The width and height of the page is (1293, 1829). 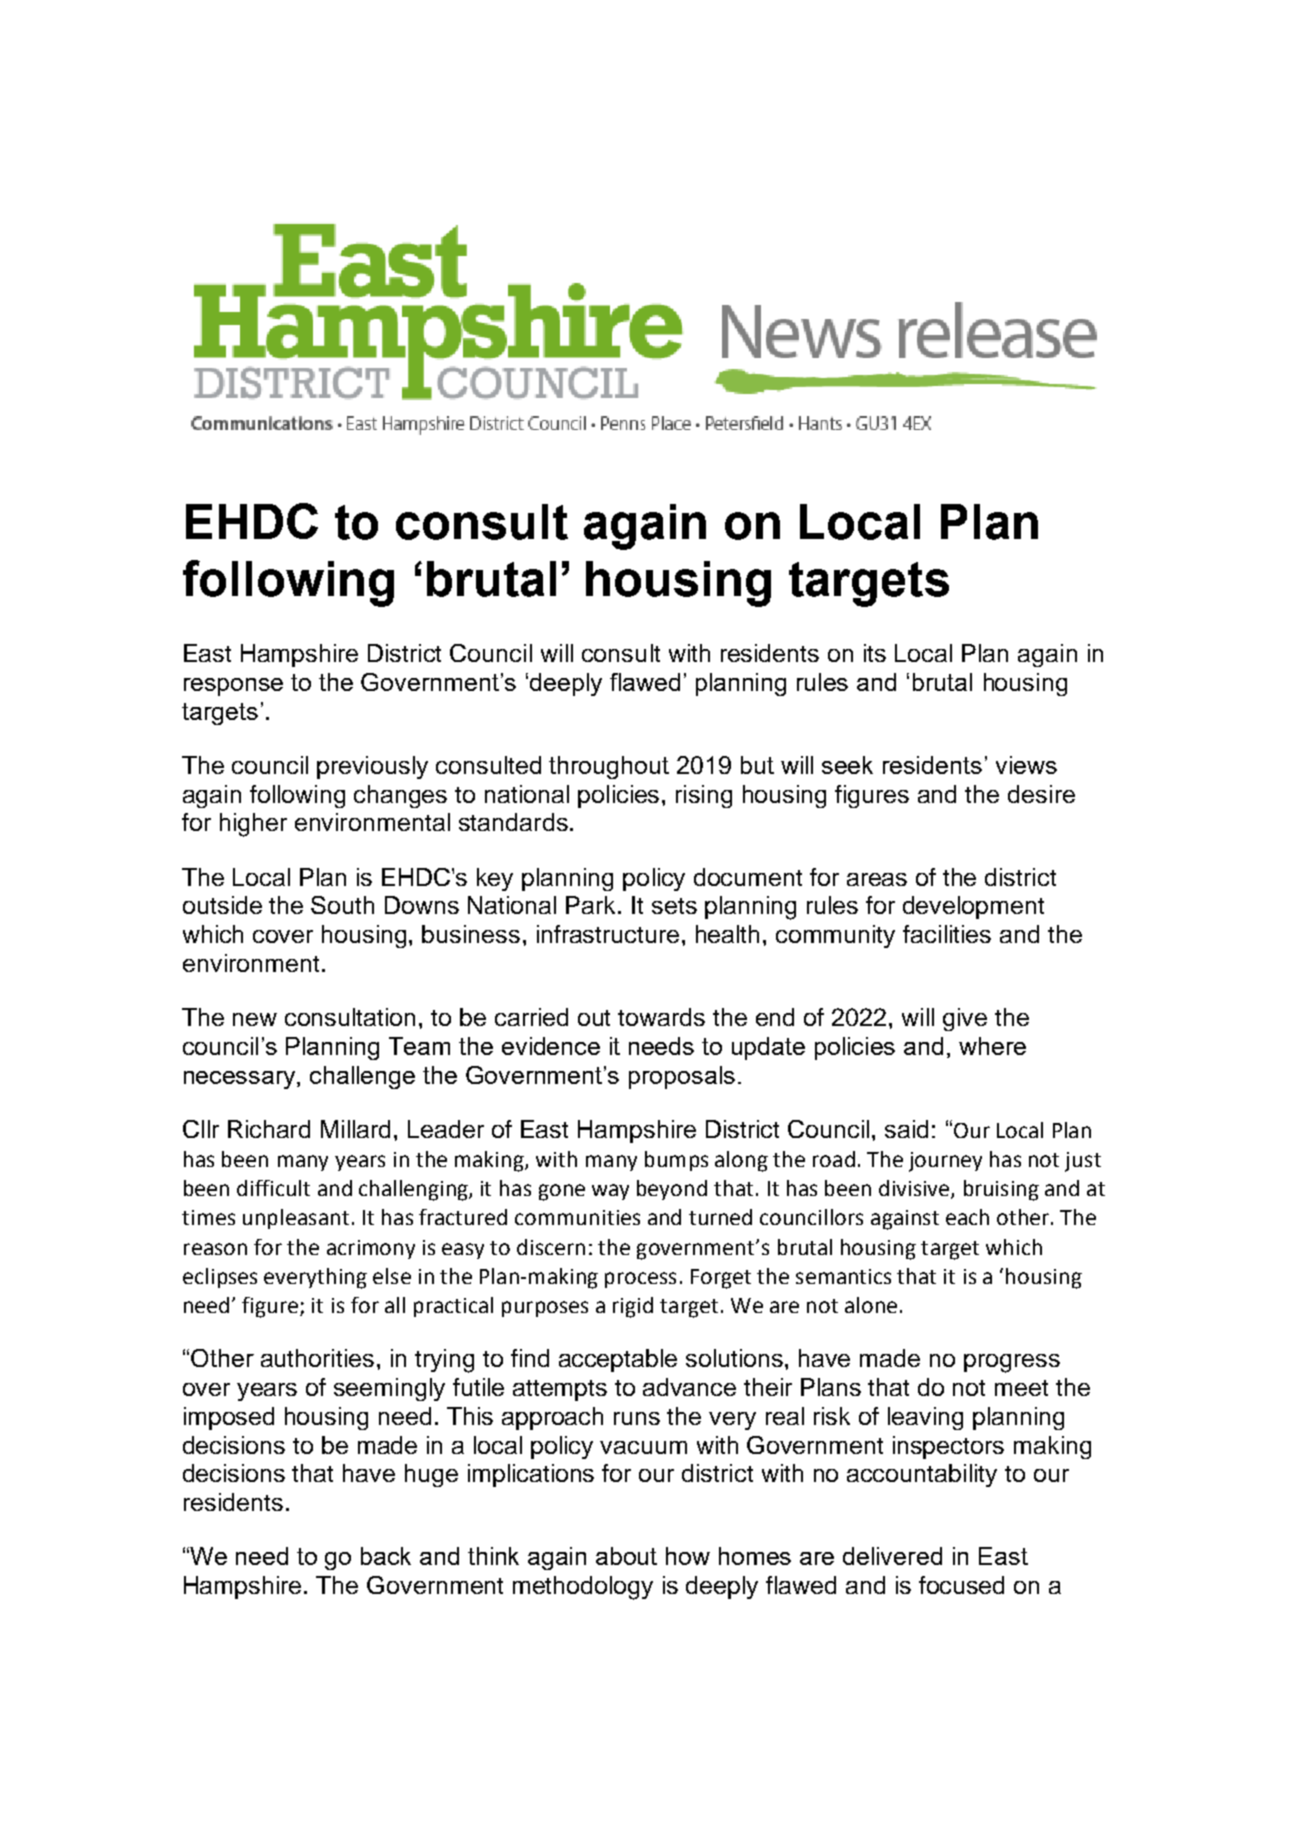 I want to click on new, so click(x=255, y=1019).
